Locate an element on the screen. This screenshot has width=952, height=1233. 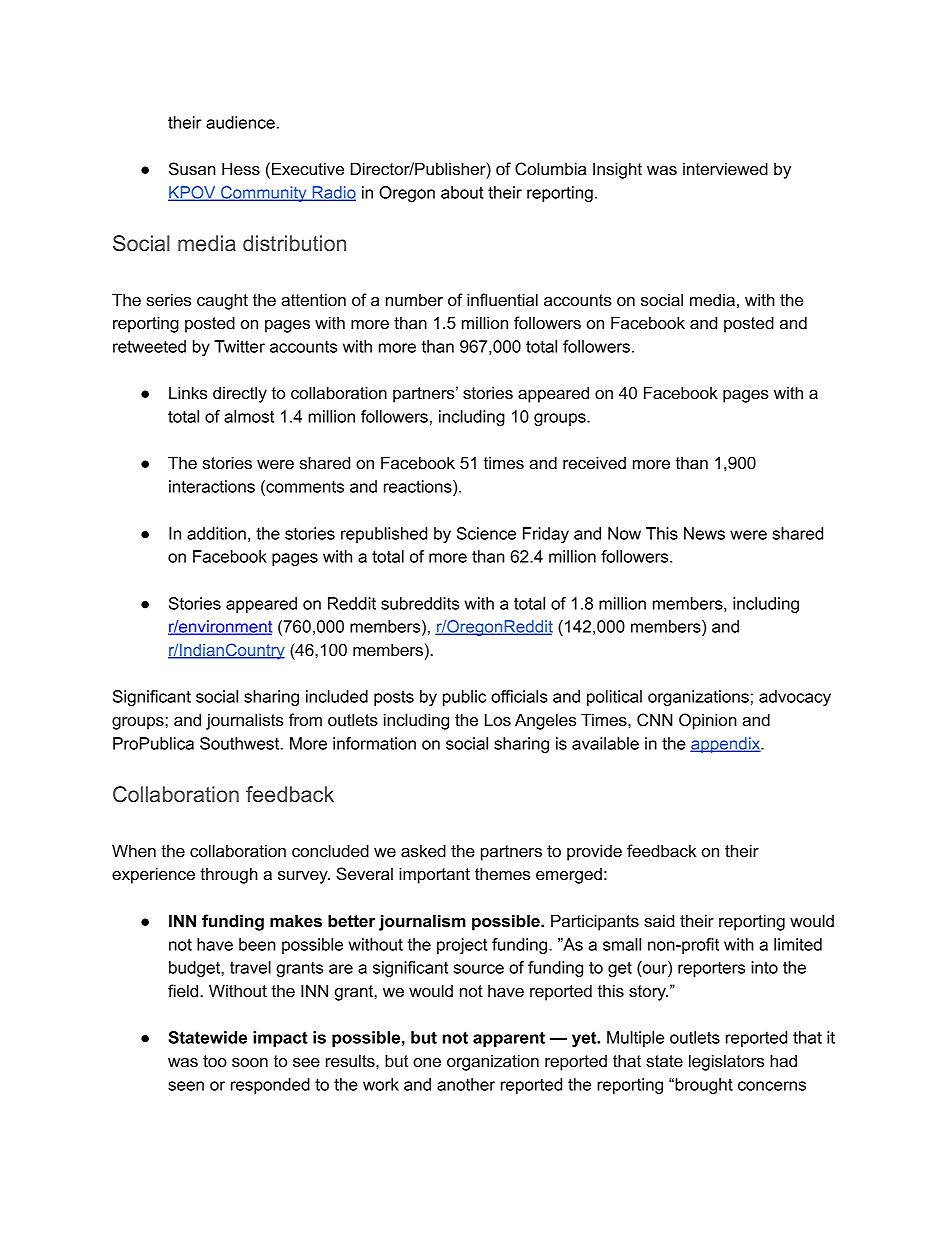
another is located at coordinates (466, 1084).
